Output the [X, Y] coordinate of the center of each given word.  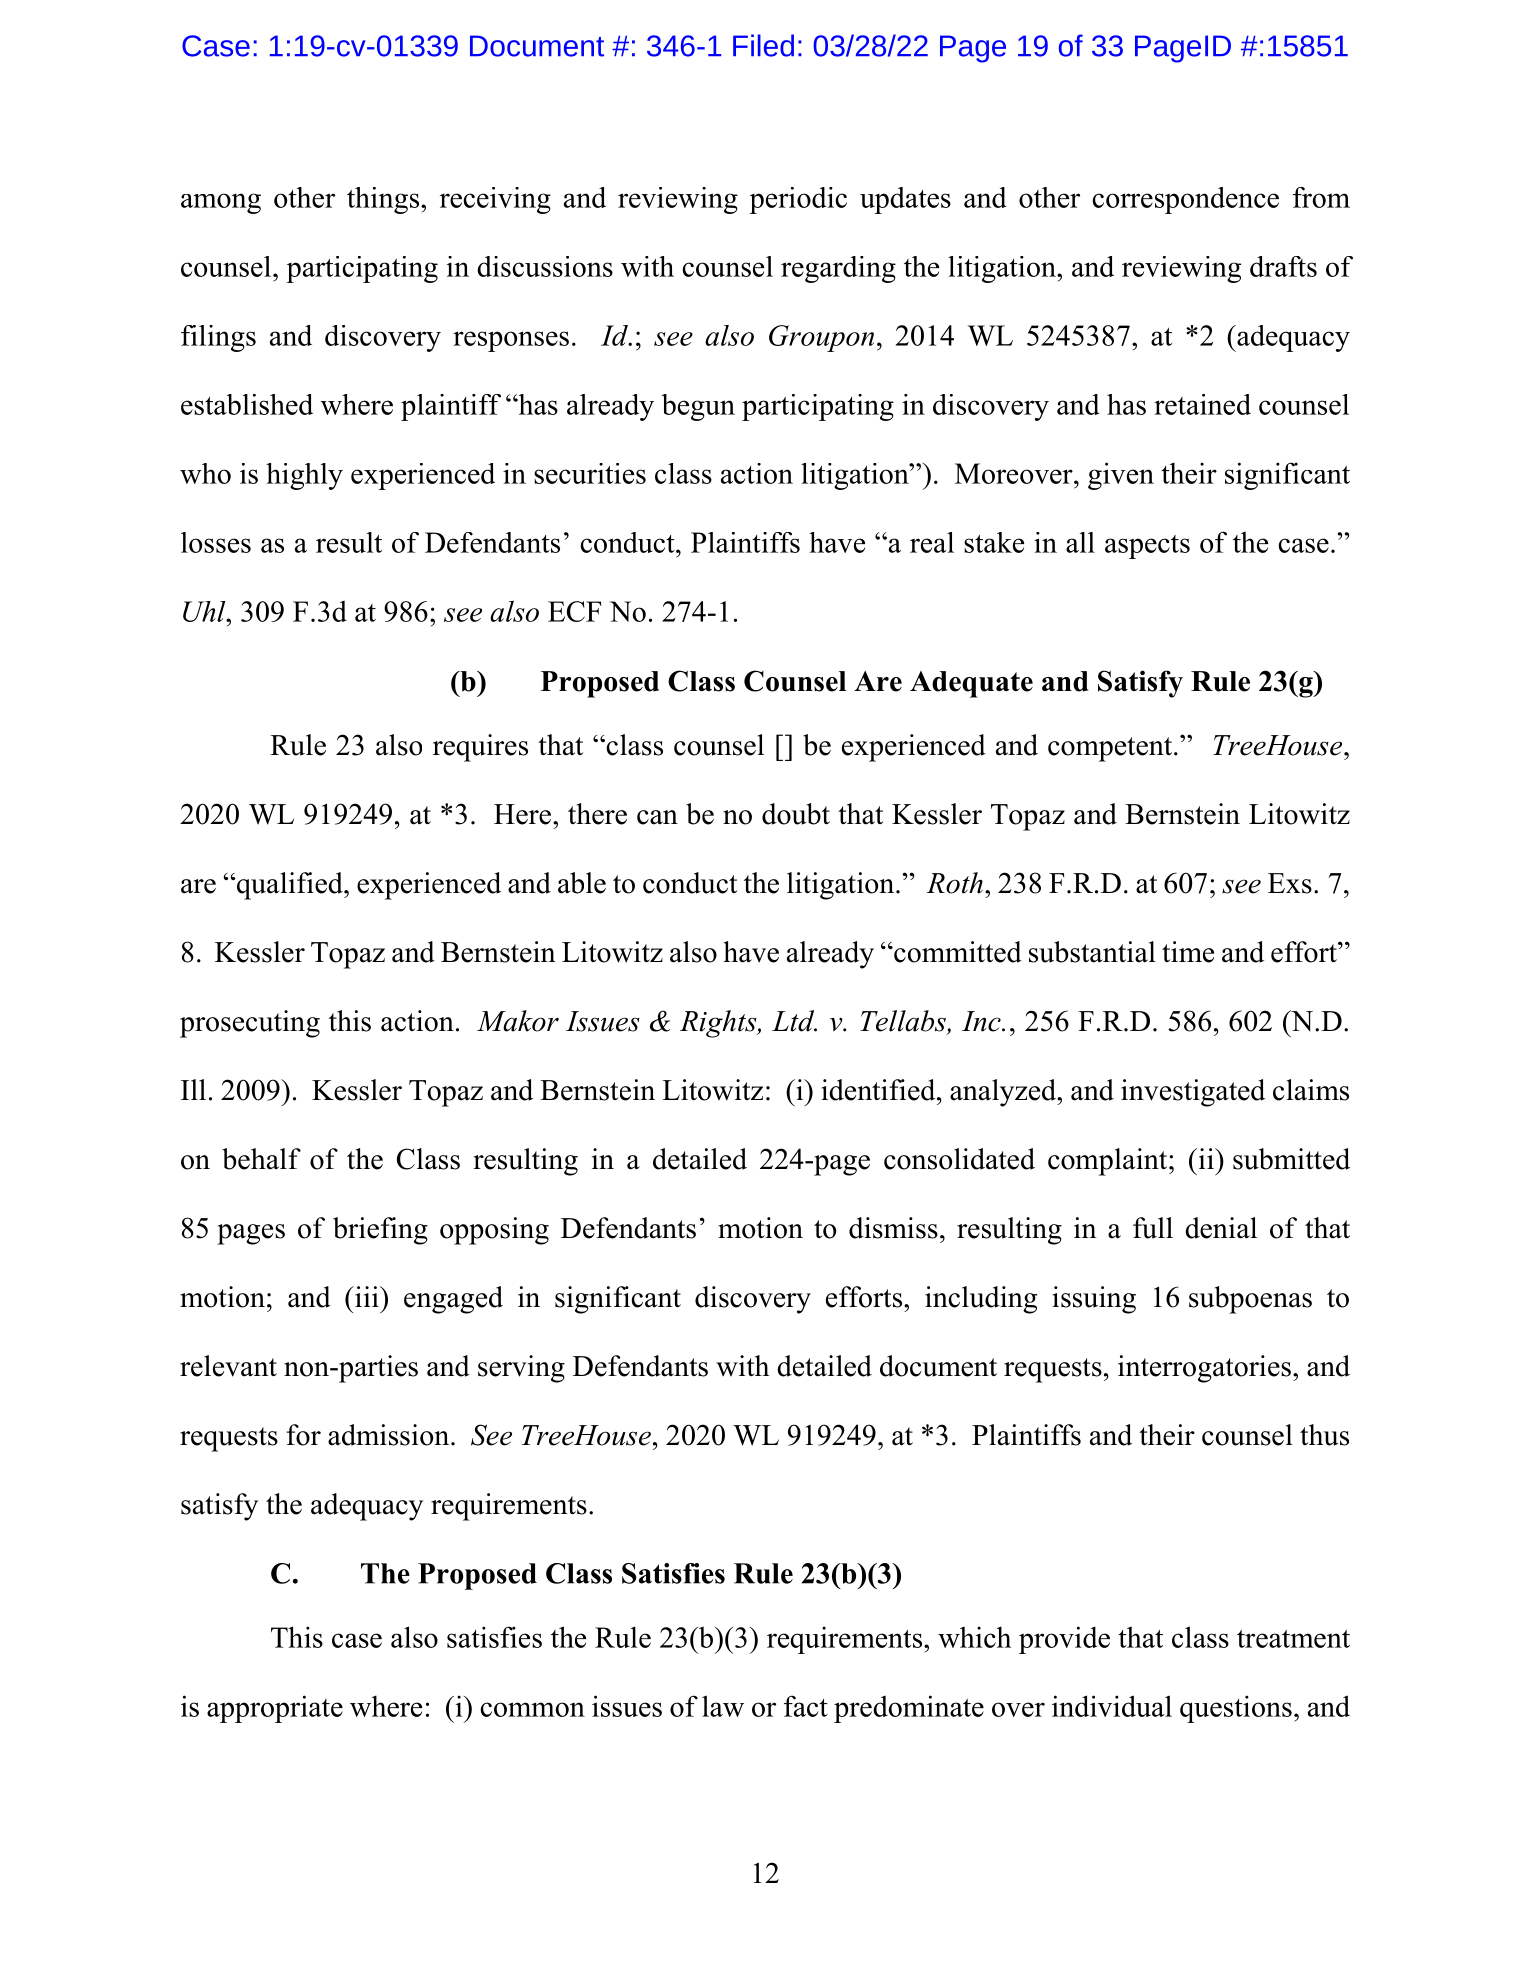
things [384, 200]
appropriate [275, 1709]
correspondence [1185, 200]
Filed [763, 45]
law [723, 1706]
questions [1236, 1709]
